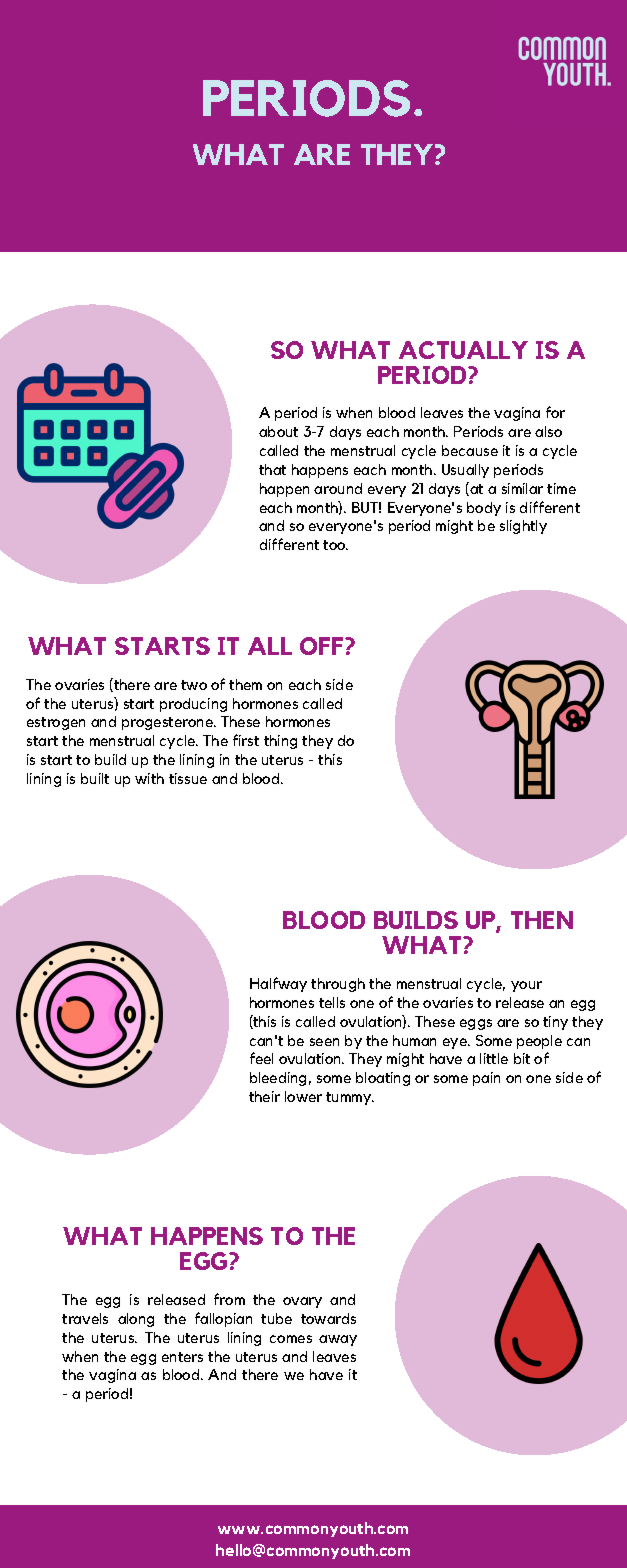 Image resolution: width=627 pixels, height=1568 pixels. Describe the element at coordinates (280, 742) in the image. I see `thing` at that location.
